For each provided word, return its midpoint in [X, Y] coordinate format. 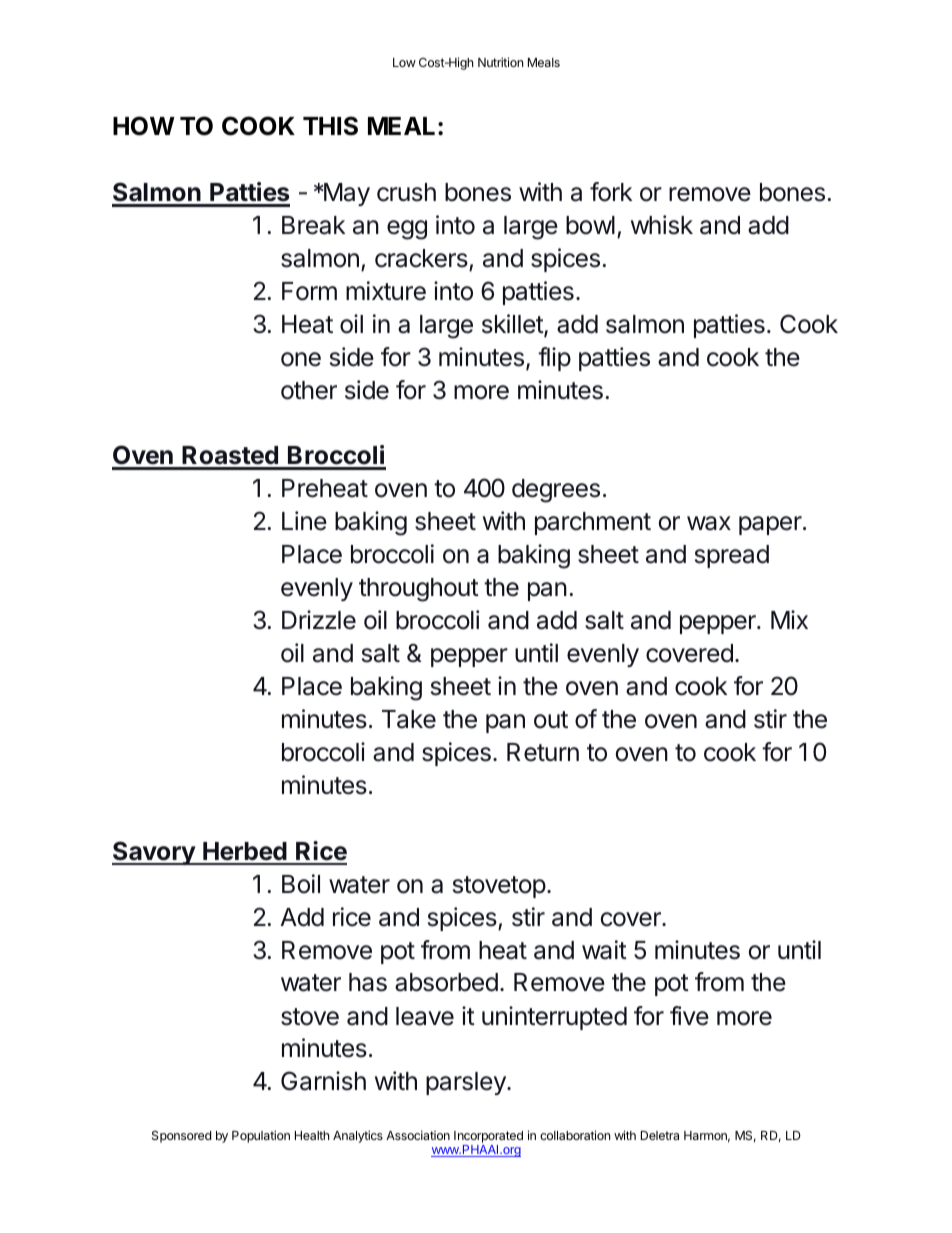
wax [709, 523]
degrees [556, 491]
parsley [467, 1083]
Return [543, 752]
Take [409, 719]
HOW [144, 126]
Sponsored [181, 1137]
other [309, 390]
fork [611, 192]
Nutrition [500, 62]
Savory [154, 853]
